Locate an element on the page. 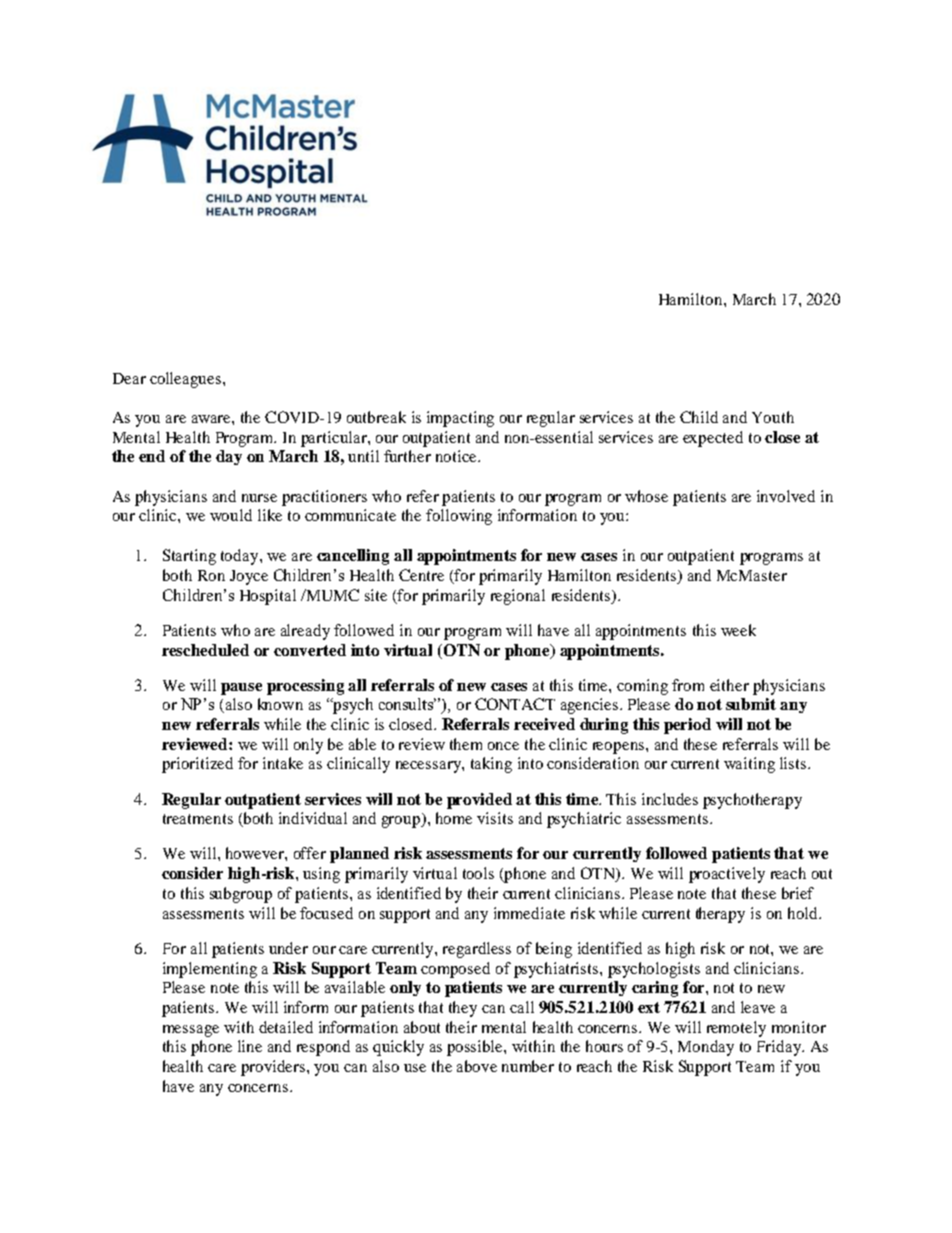  prioritized is located at coordinates (197, 765).
